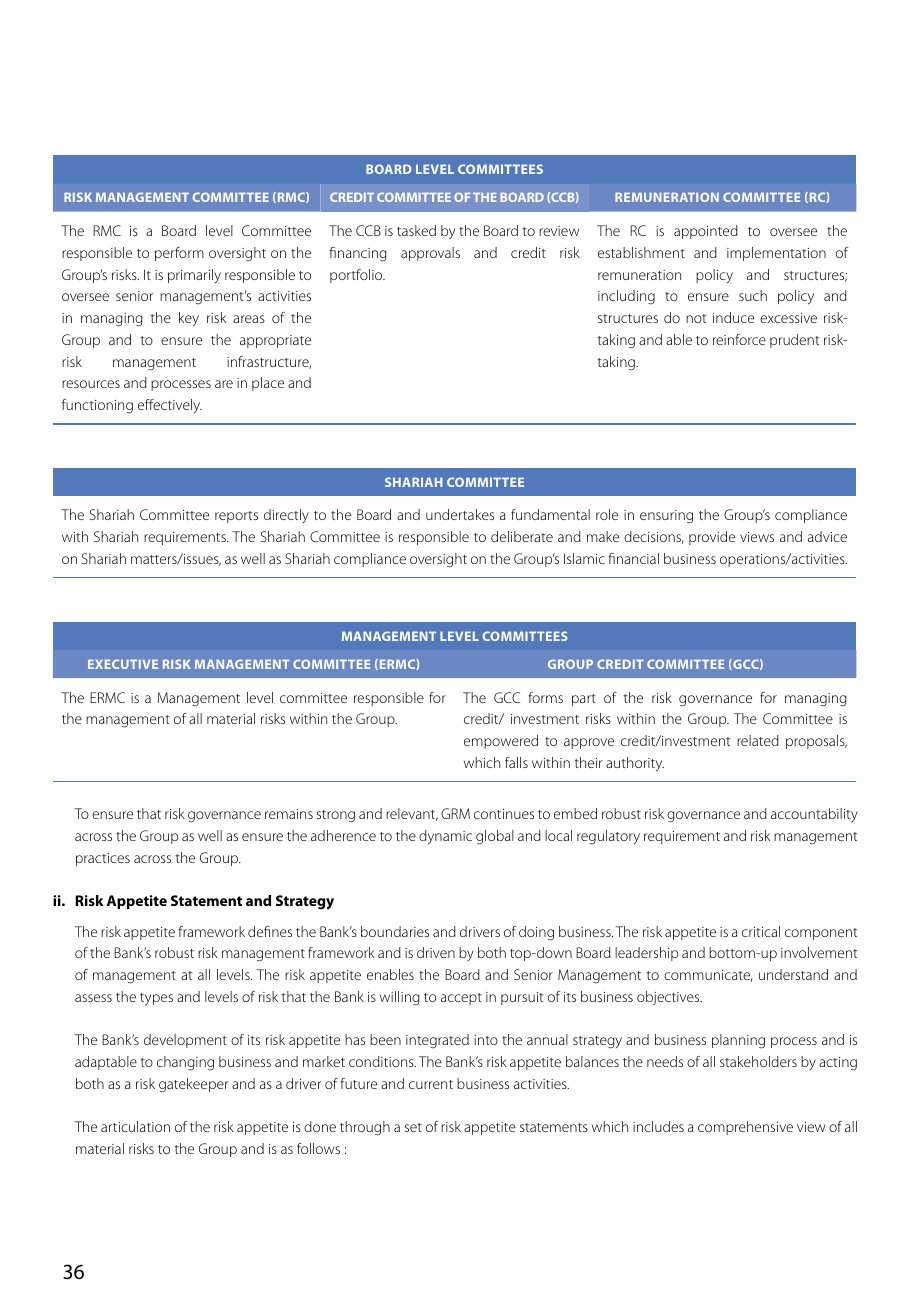  Describe the element at coordinates (758, 740) in the page. I see `related` at that location.
